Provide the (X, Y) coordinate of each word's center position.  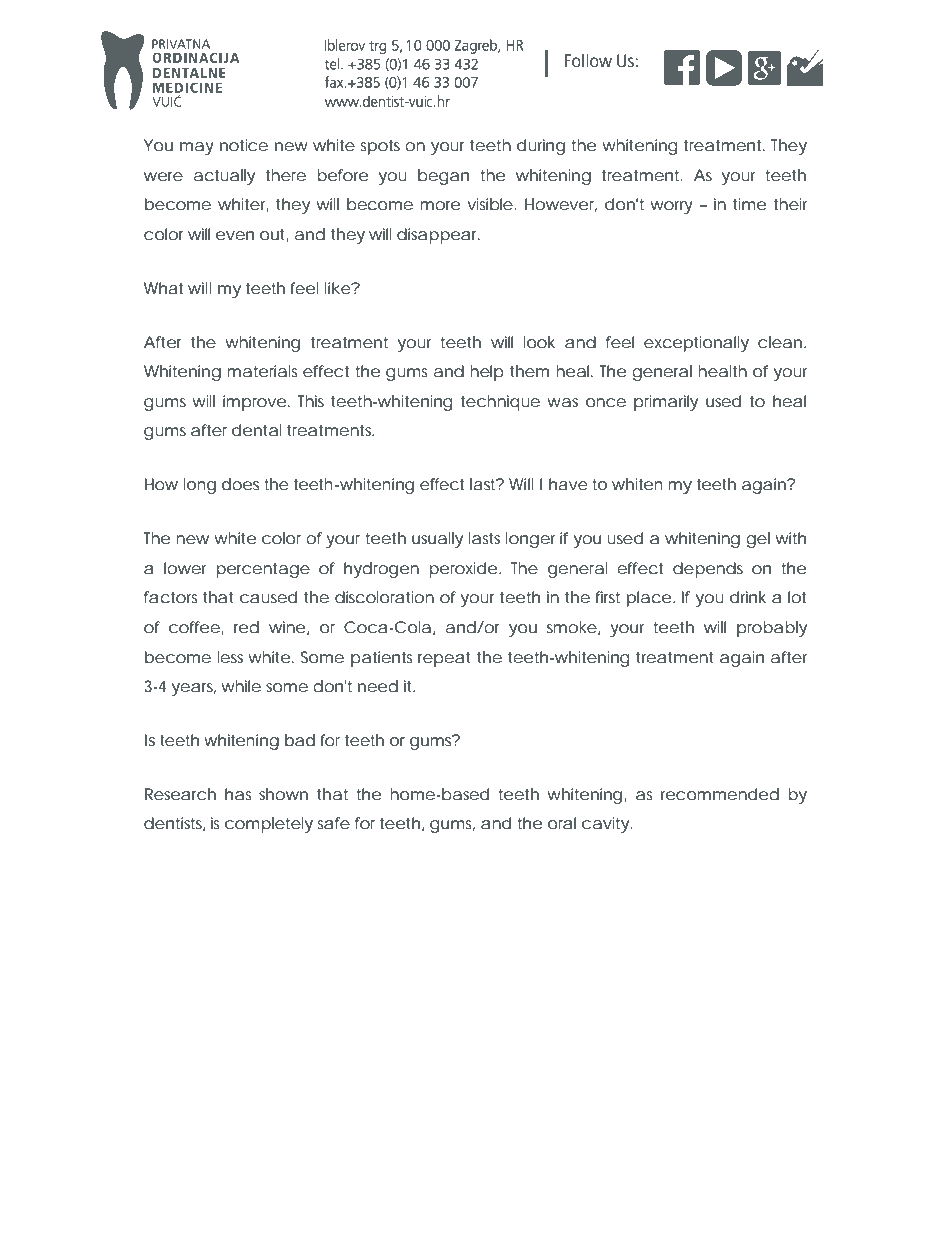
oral (562, 823)
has (238, 794)
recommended (720, 794)
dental (257, 430)
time (749, 204)
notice (244, 145)
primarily (666, 403)
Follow (588, 60)
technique (500, 403)
